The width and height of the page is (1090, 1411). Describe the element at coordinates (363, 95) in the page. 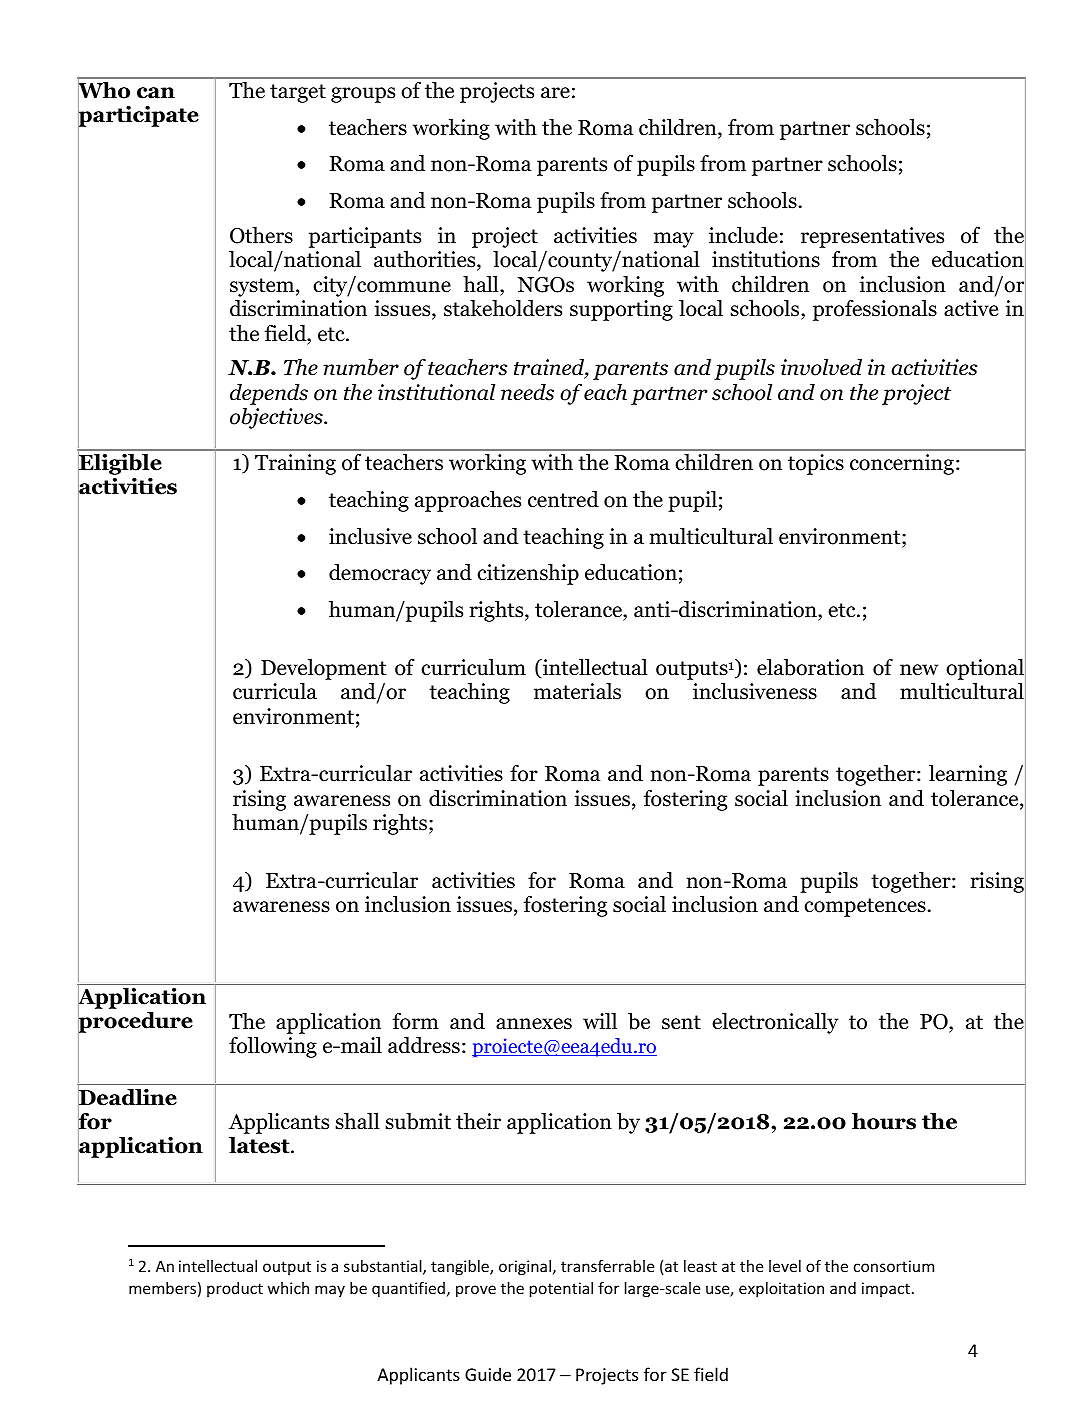

I see `groups` at that location.
